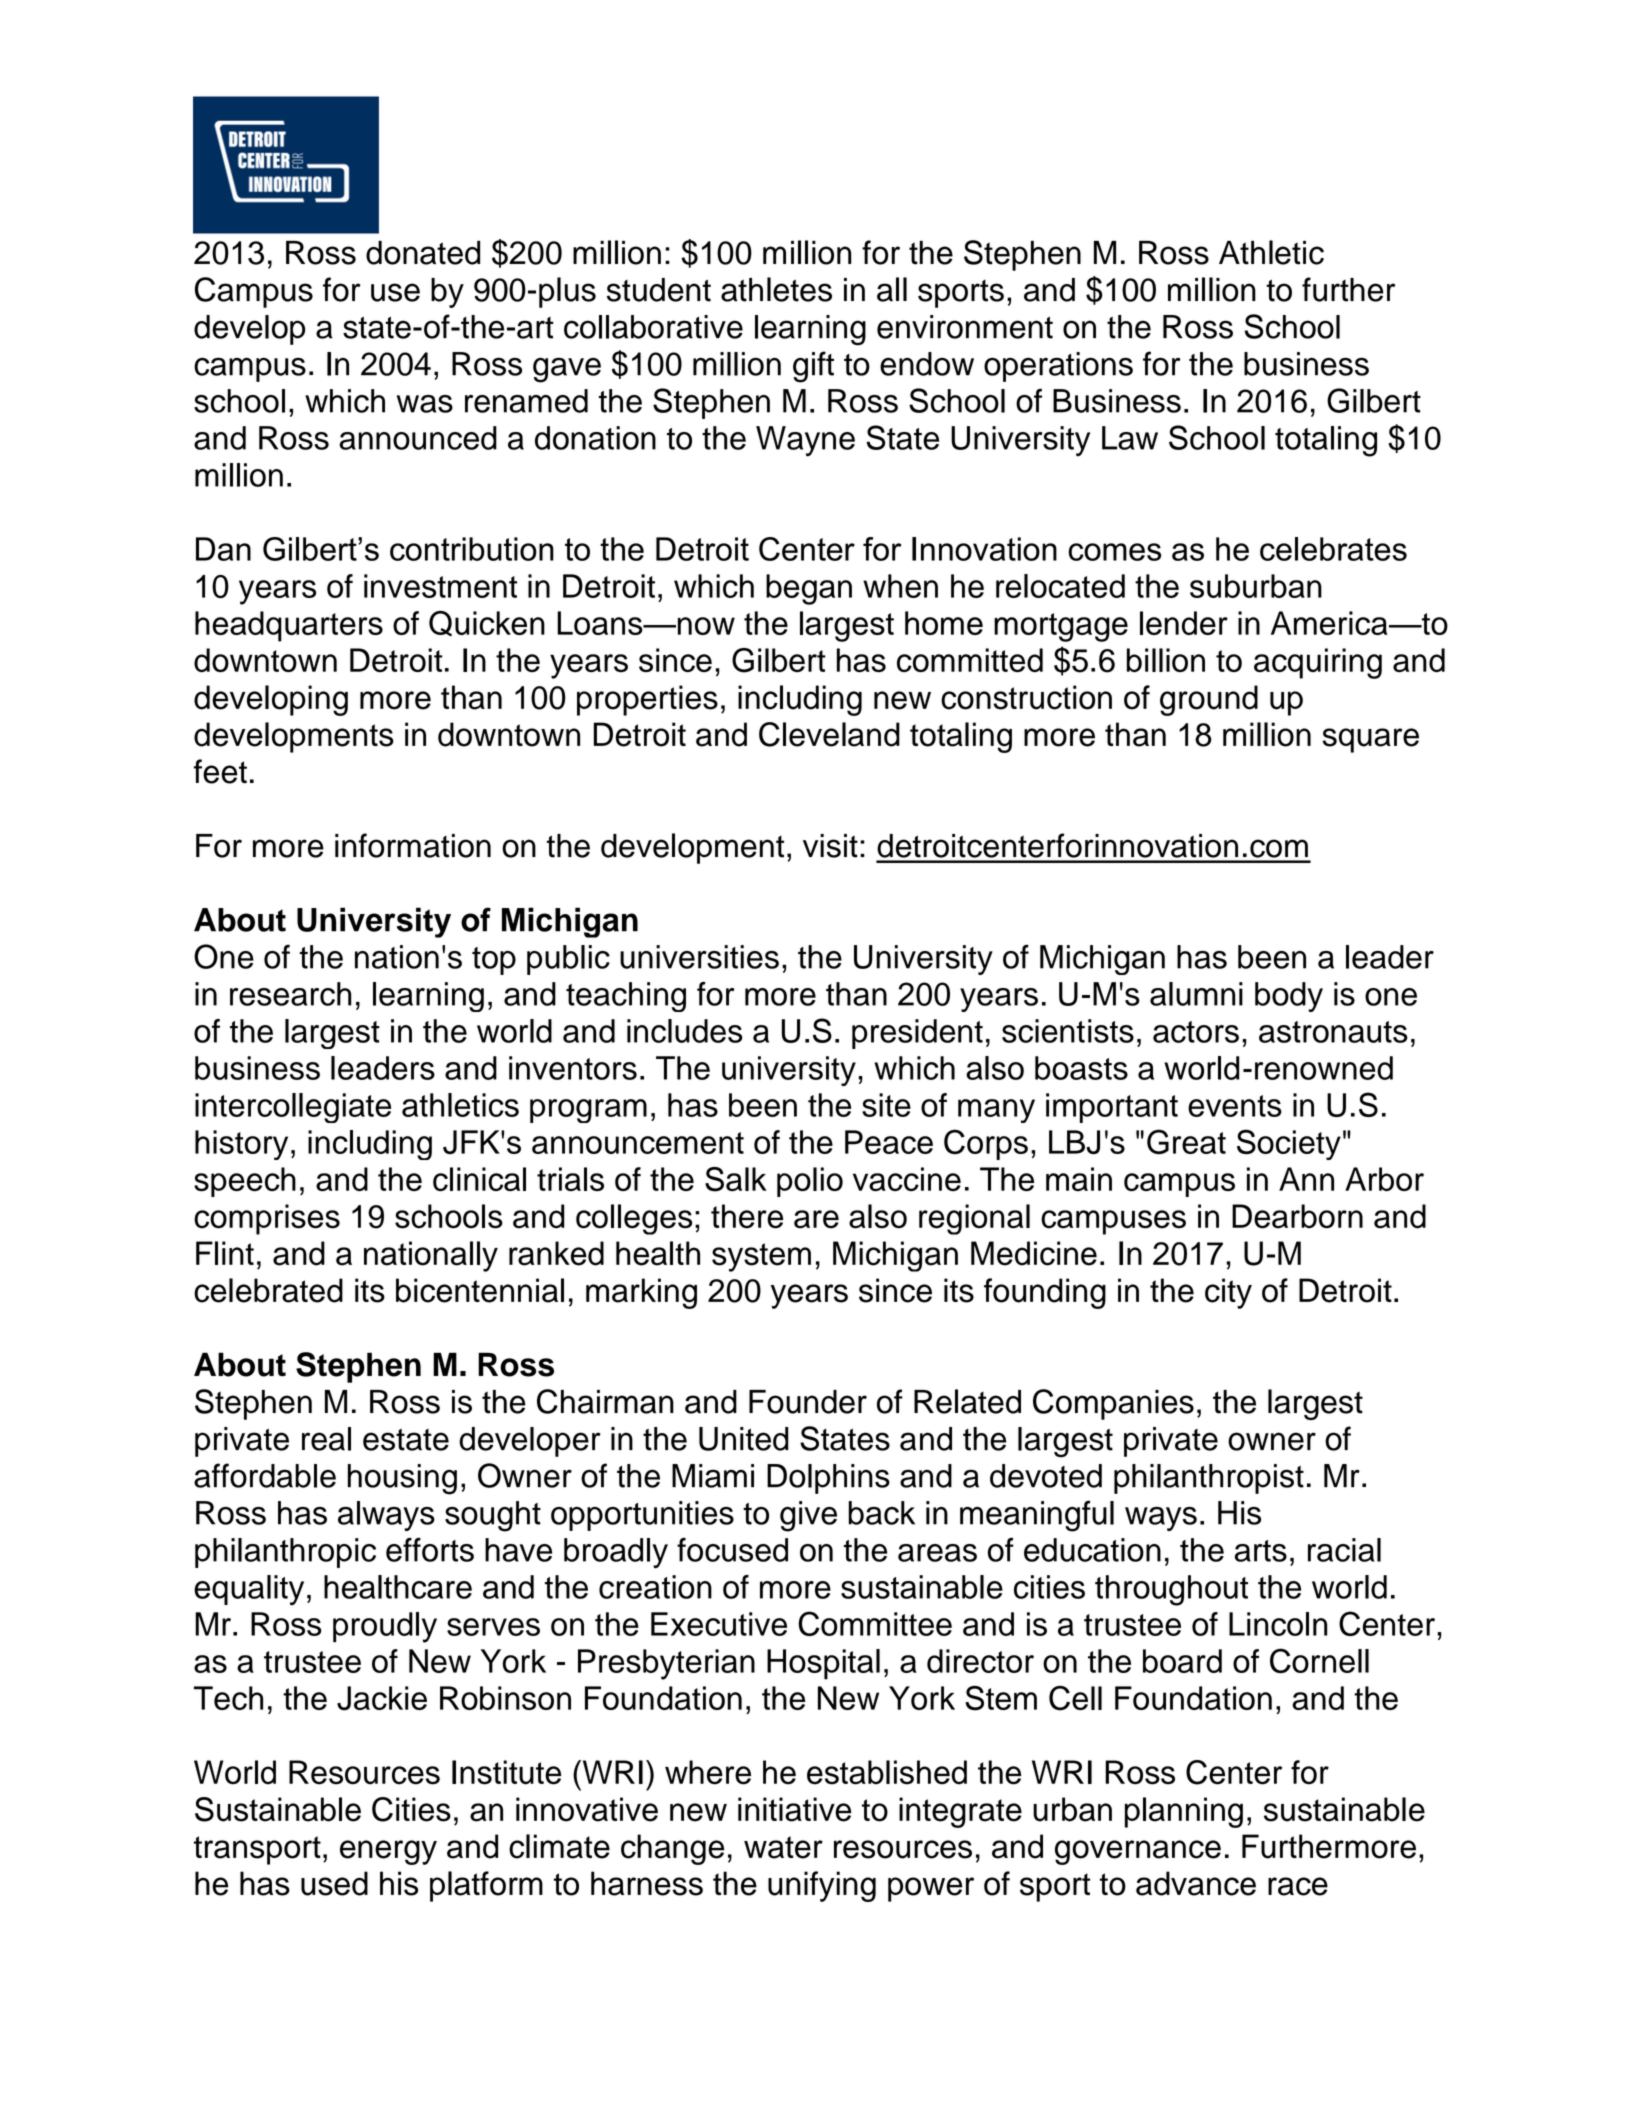 The width and height of the page is (1644, 2127). Describe the element at coordinates (1209, 1479) in the page. I see `philanthropist` at that location.
